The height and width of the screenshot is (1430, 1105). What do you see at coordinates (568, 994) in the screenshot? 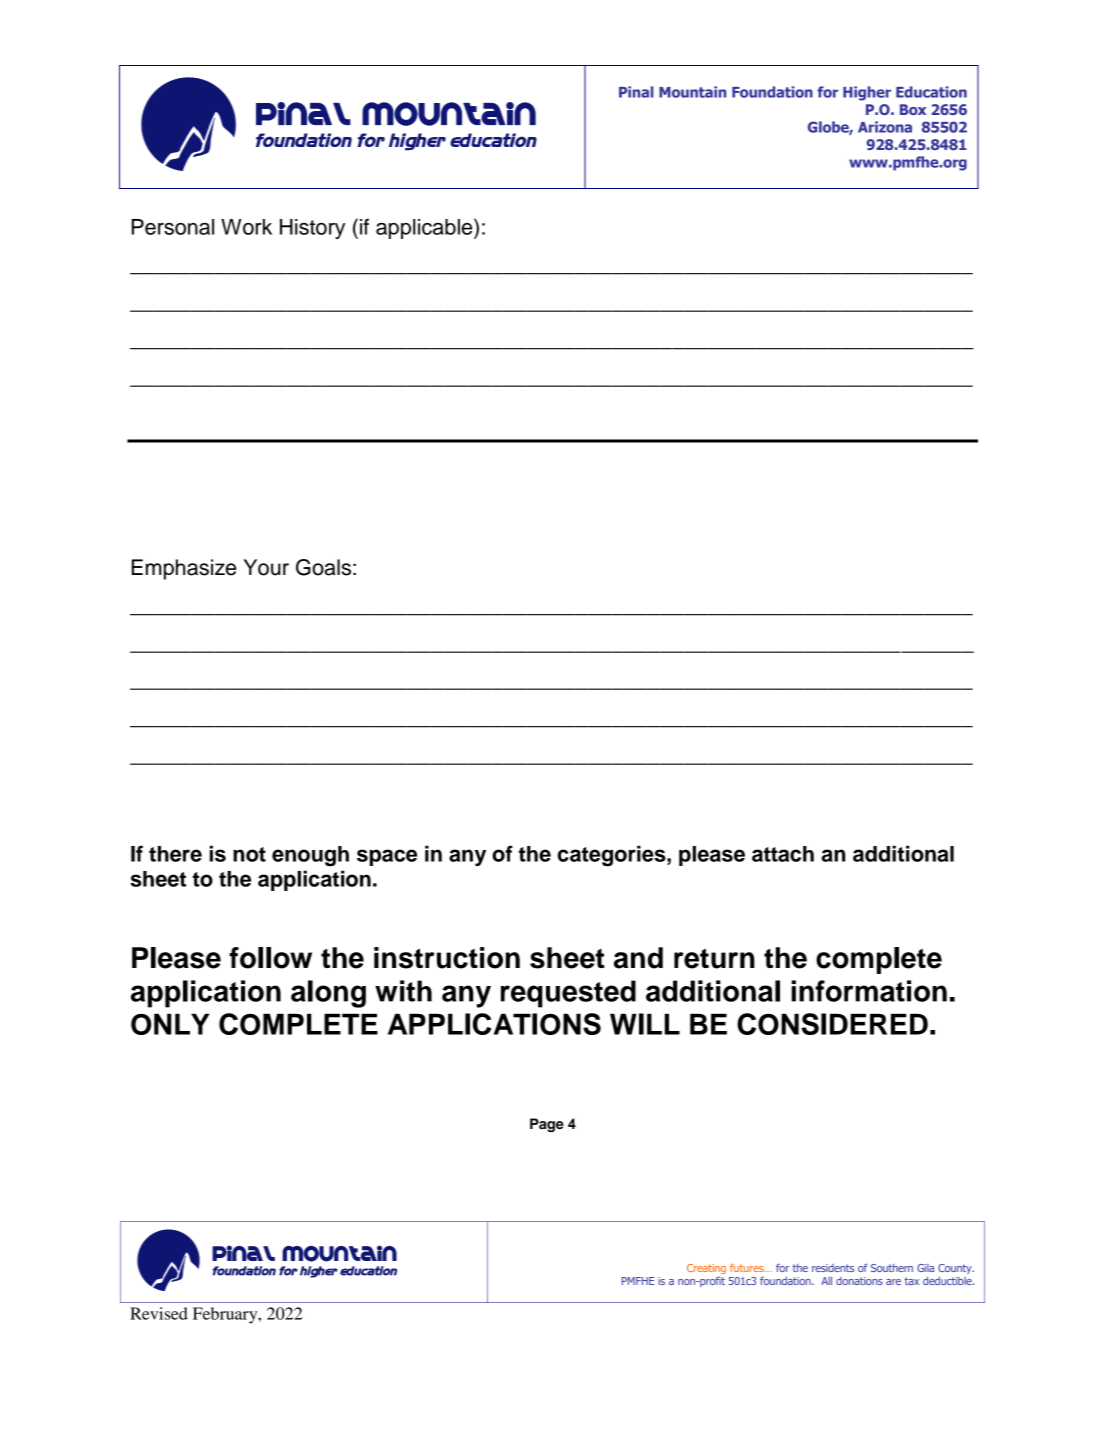
I see `requested` at bounding box center [568, 994].
